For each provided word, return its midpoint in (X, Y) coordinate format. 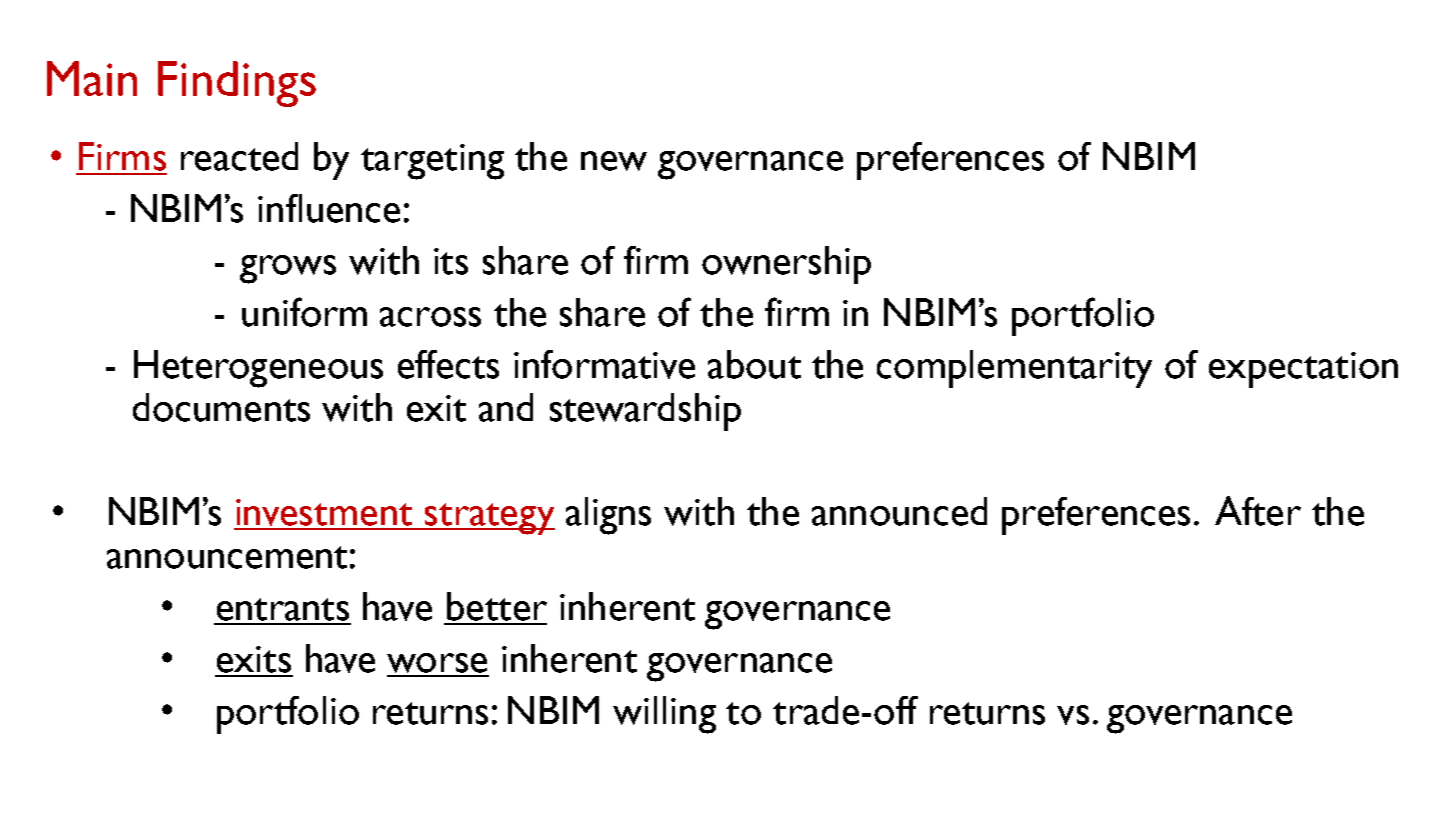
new (614, 161)
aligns (608, 516)
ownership (786, 265)
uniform (304, 312)
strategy (489, 519)
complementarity (1014, 369)
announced (899, 511)
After (1258, 511)
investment (324, 512)
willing (664, 715)
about (754, 364)
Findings (237, 84)
